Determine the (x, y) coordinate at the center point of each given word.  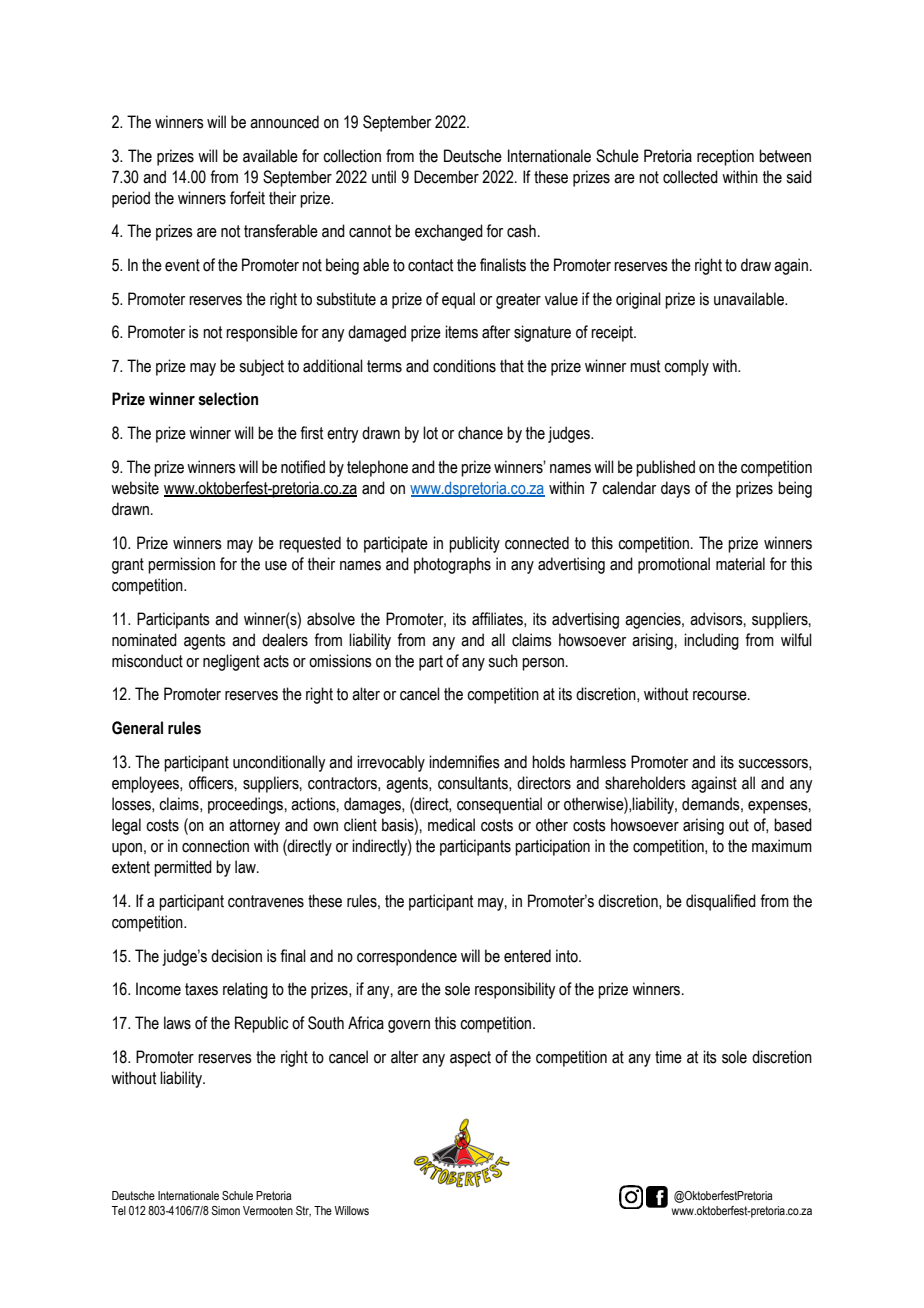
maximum (782, 846)
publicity (474, 544)
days (675, 489)
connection (215, 846)
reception (725, 157)
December (446, 177)
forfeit (247, 198)
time (668, 1057)
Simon (225, 1210)
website (135, 488)
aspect (470, 1059)
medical (451, 825)
